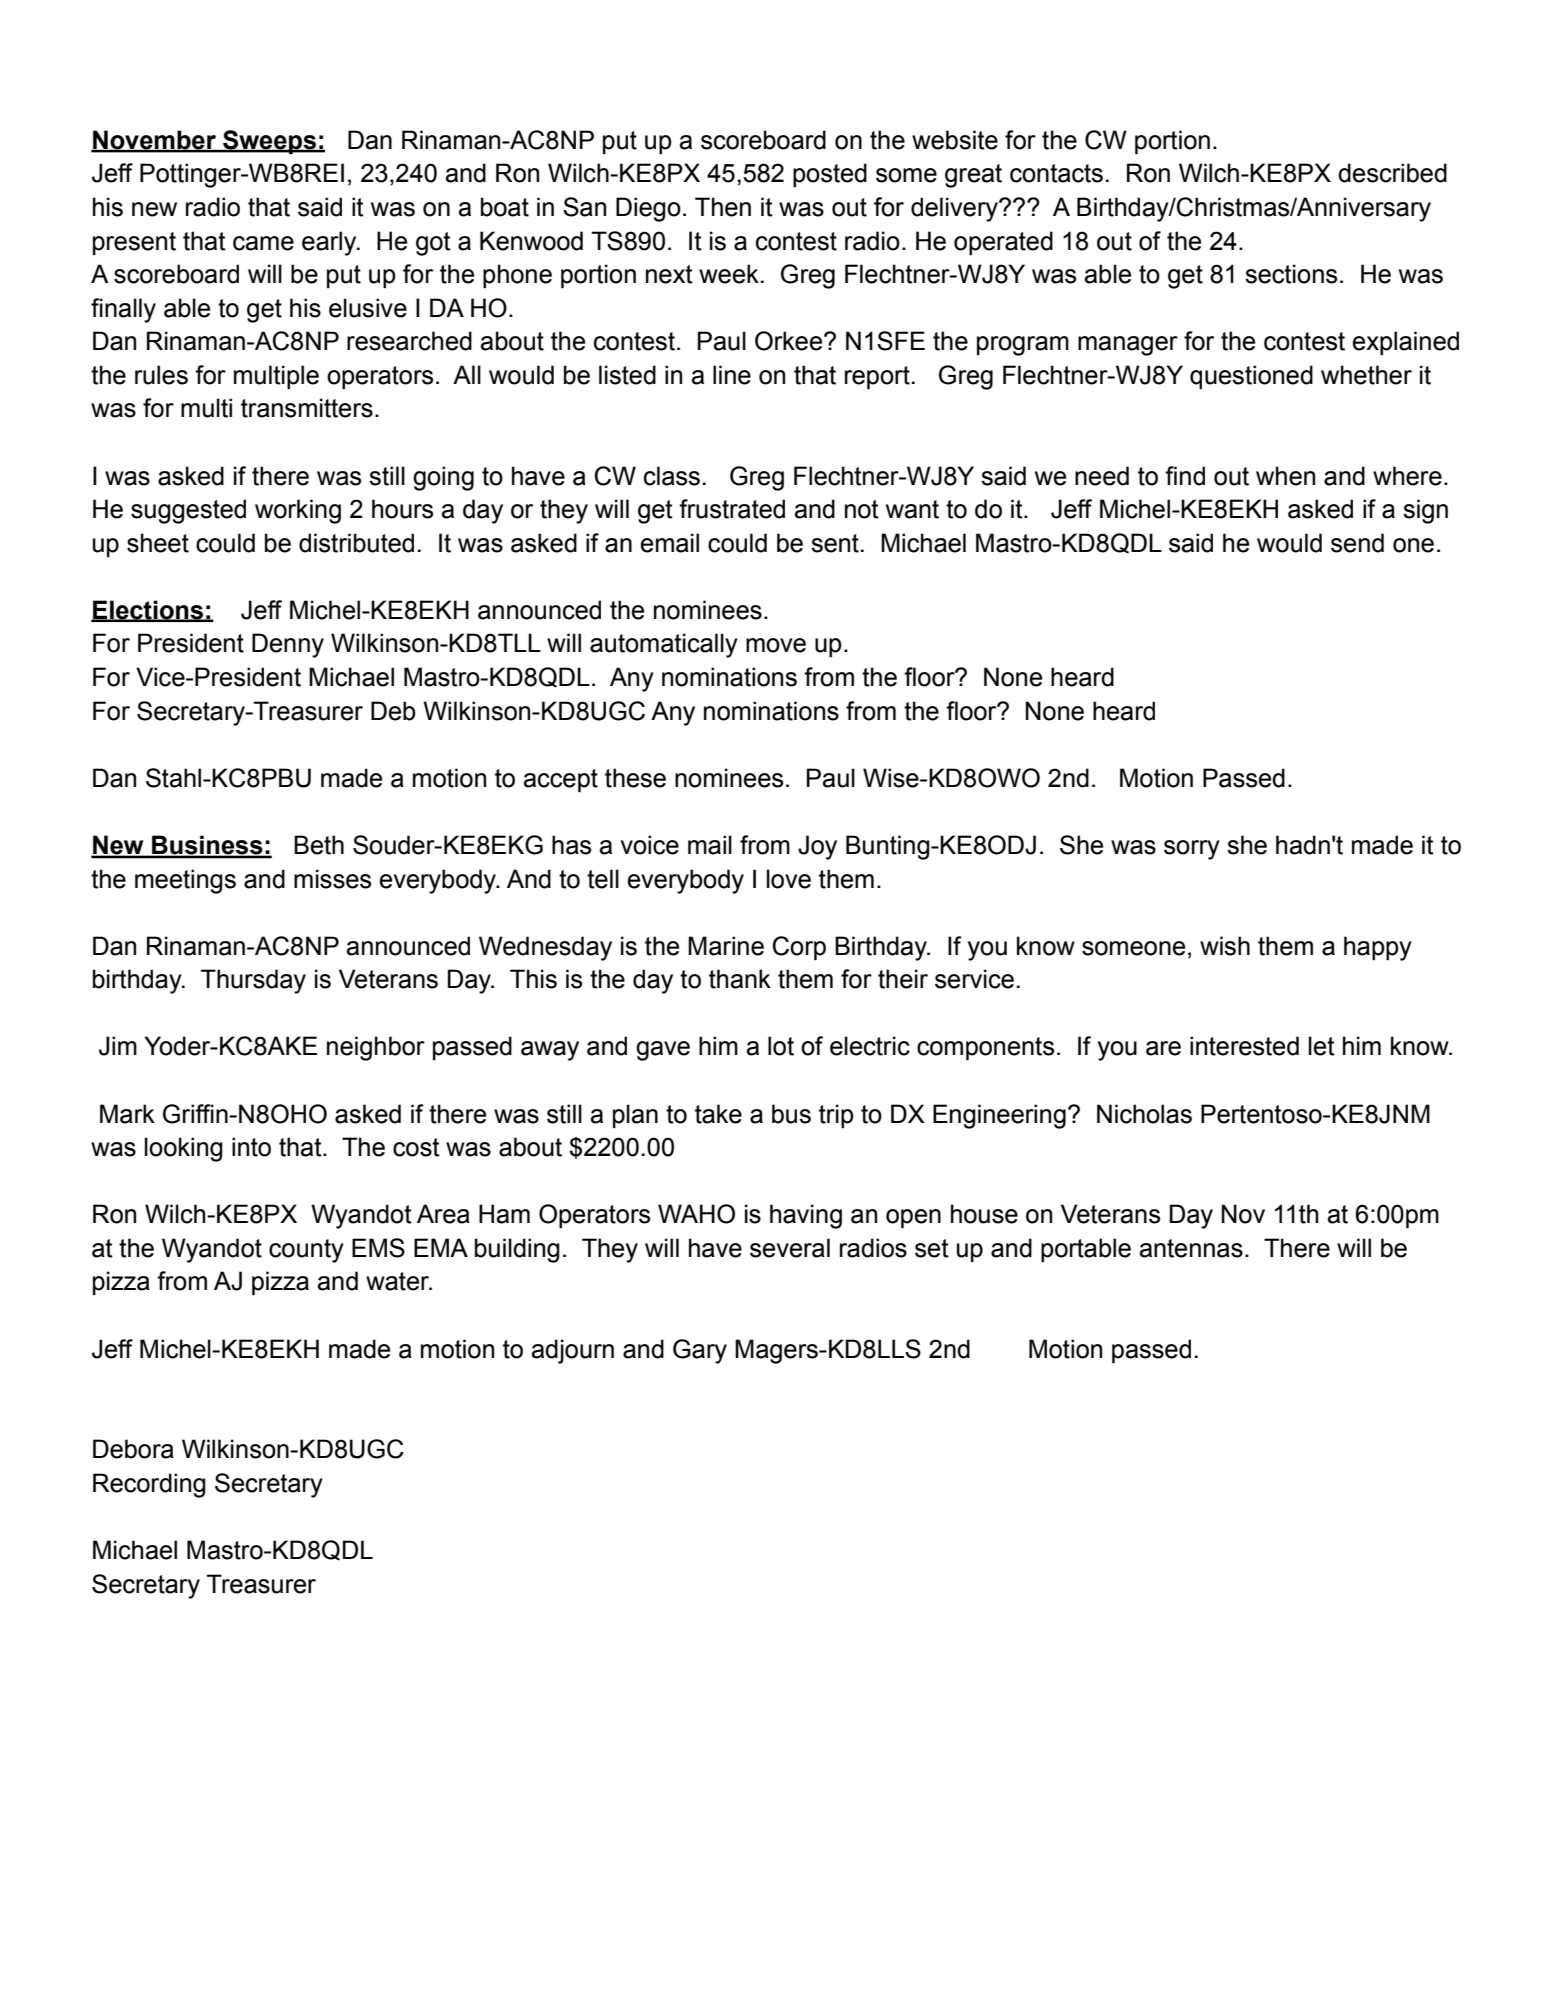 The width and height of the screenshot is (1554, 2011). I want to click on posted, so click(830, 175).
